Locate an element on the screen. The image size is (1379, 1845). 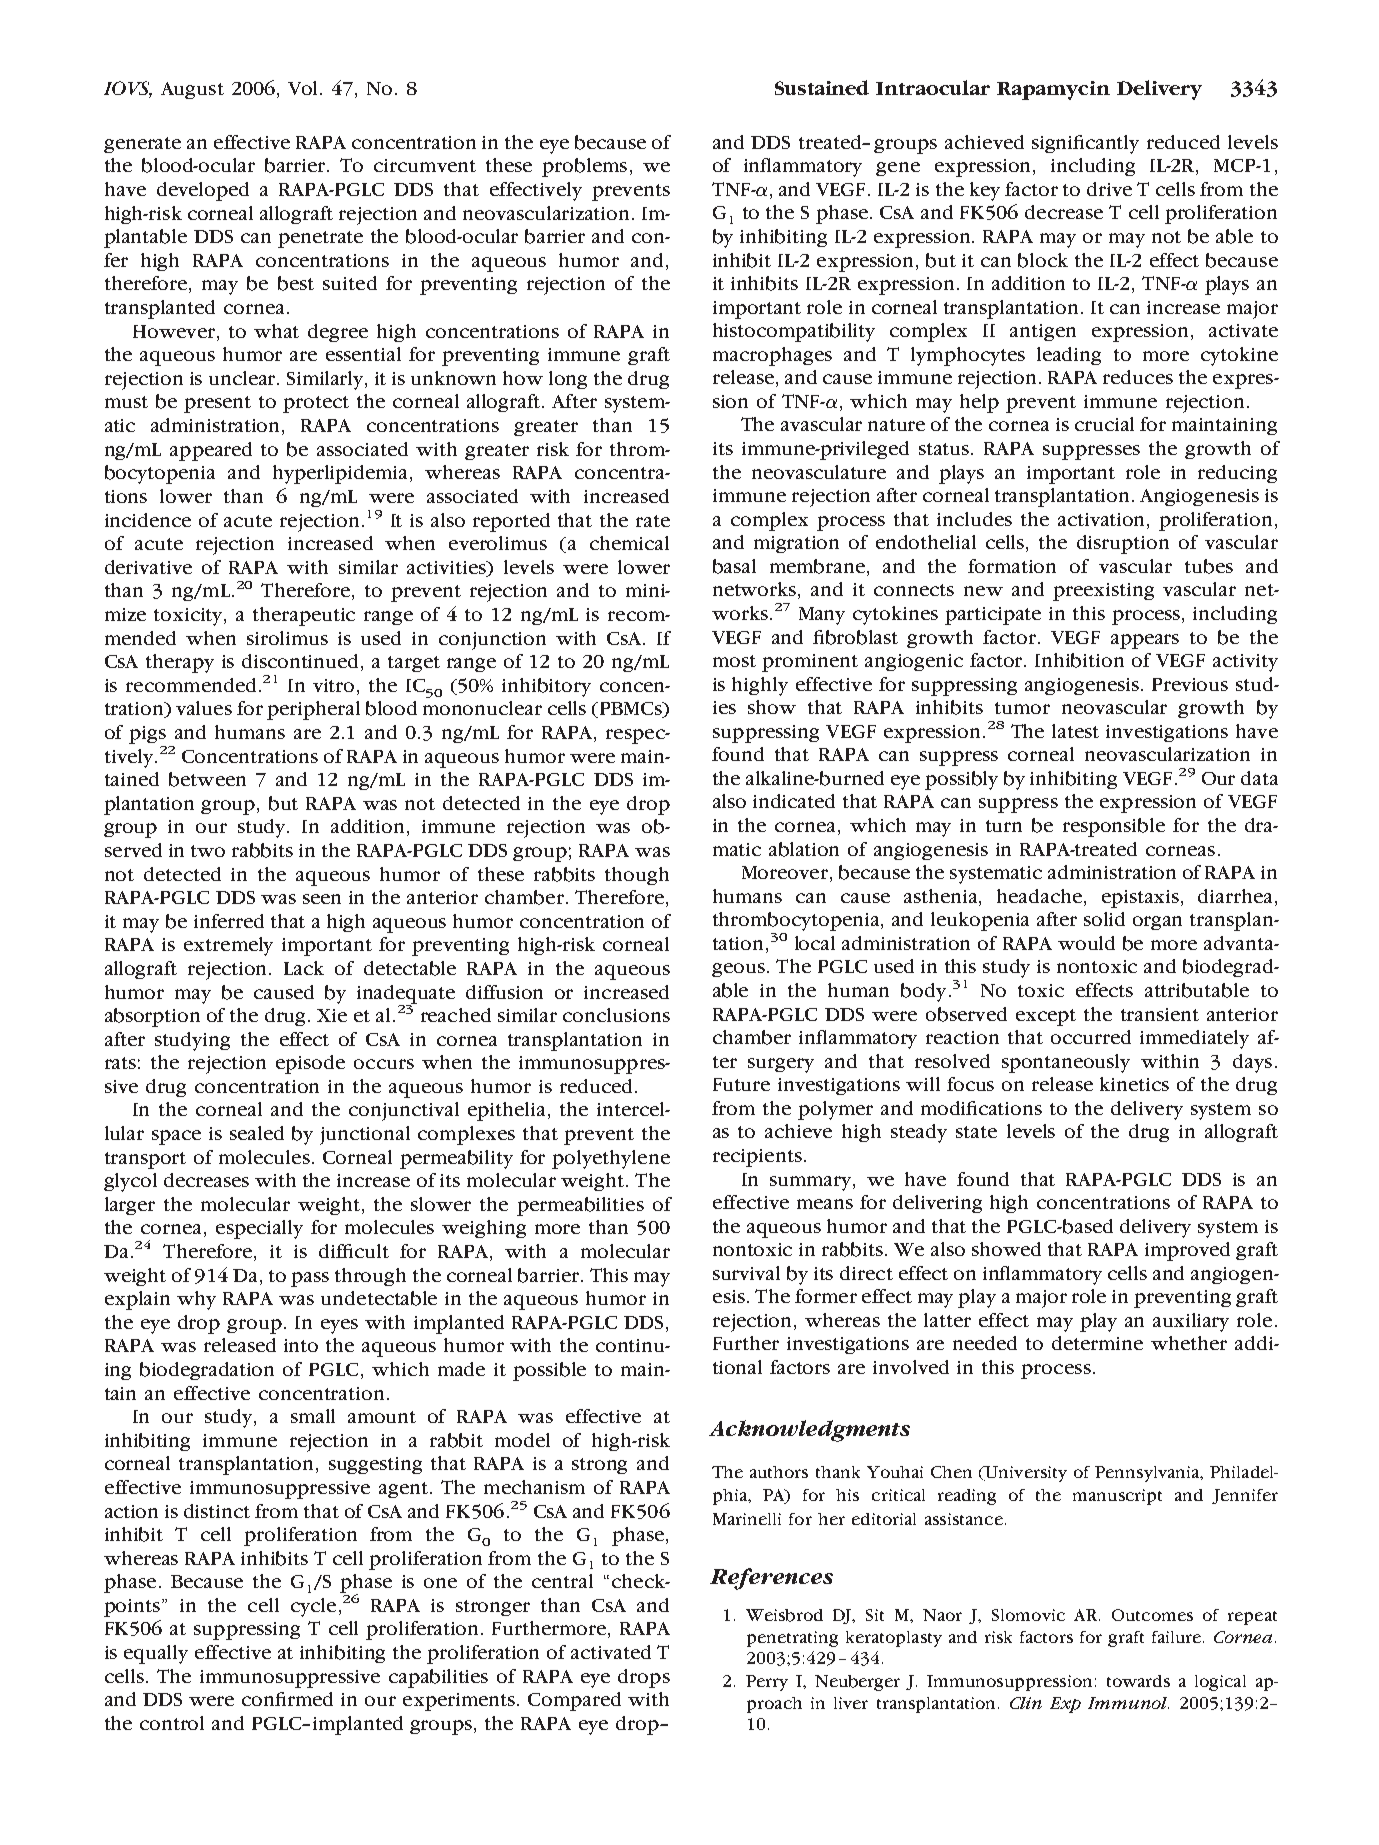
problems is located at coordinates (584, 167).
